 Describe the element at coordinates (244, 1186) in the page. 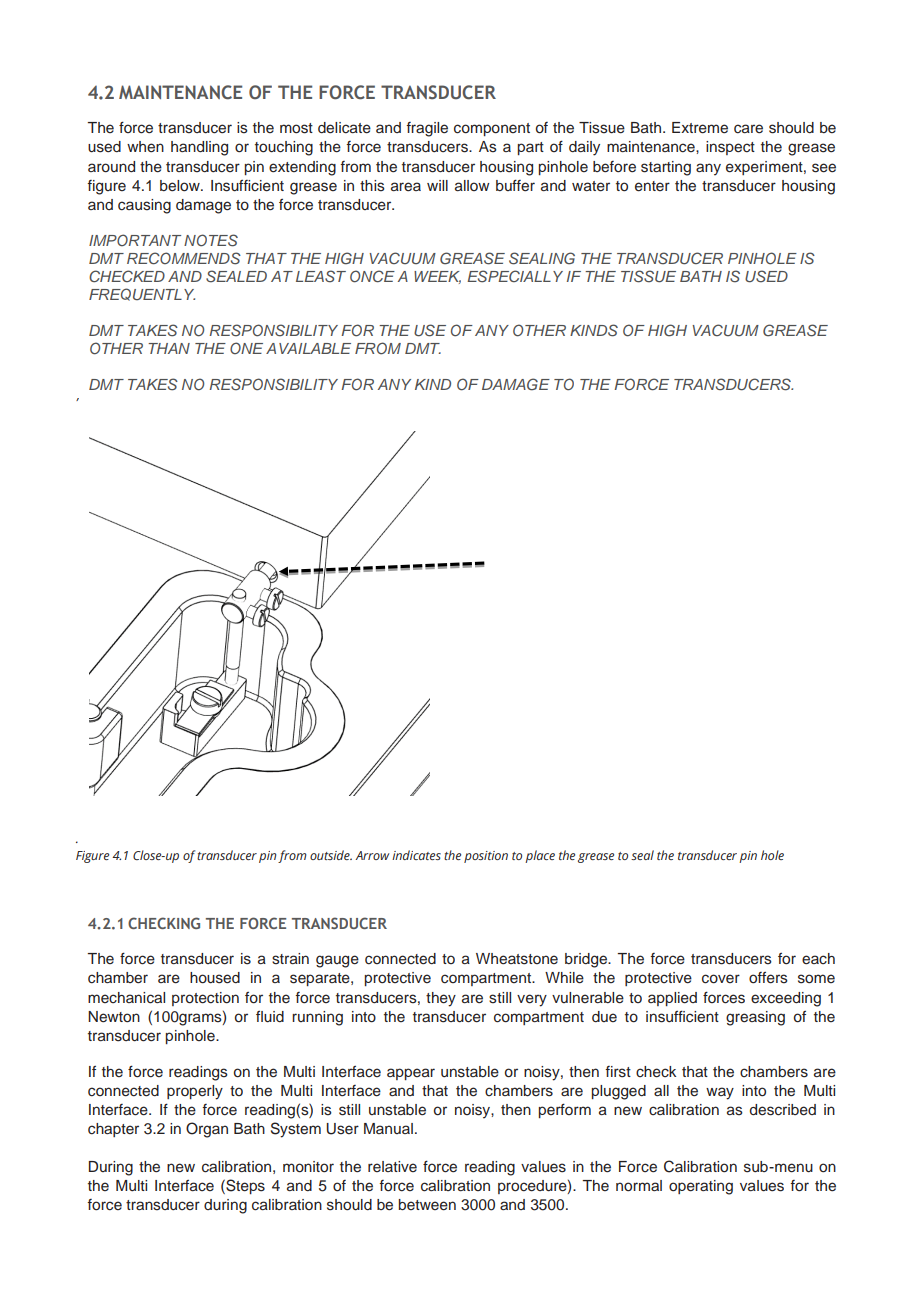

I see `Steps` at that location.
